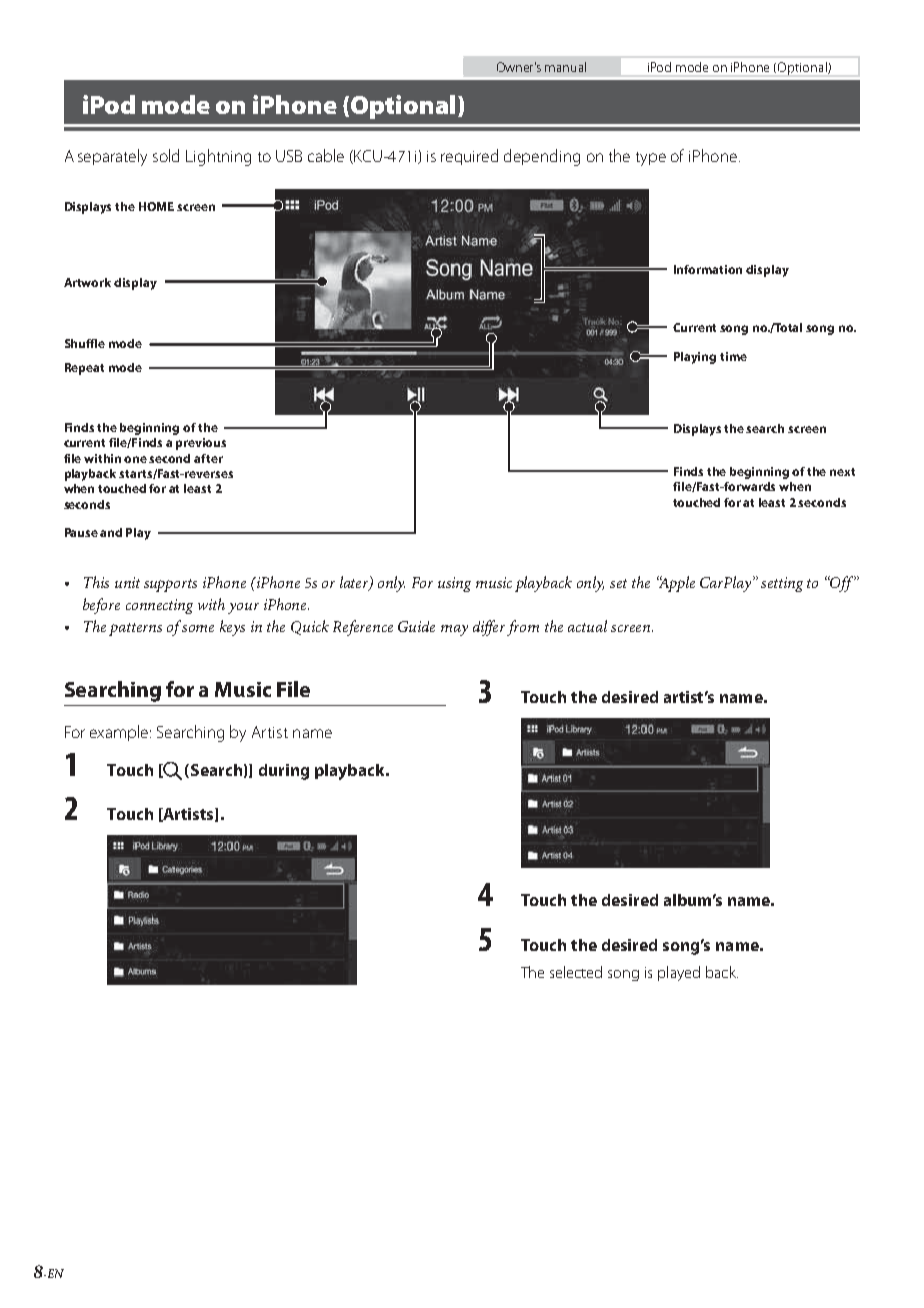 The height and width of the document is (1308, 924). I want to click on depending, so click(542, 157).
